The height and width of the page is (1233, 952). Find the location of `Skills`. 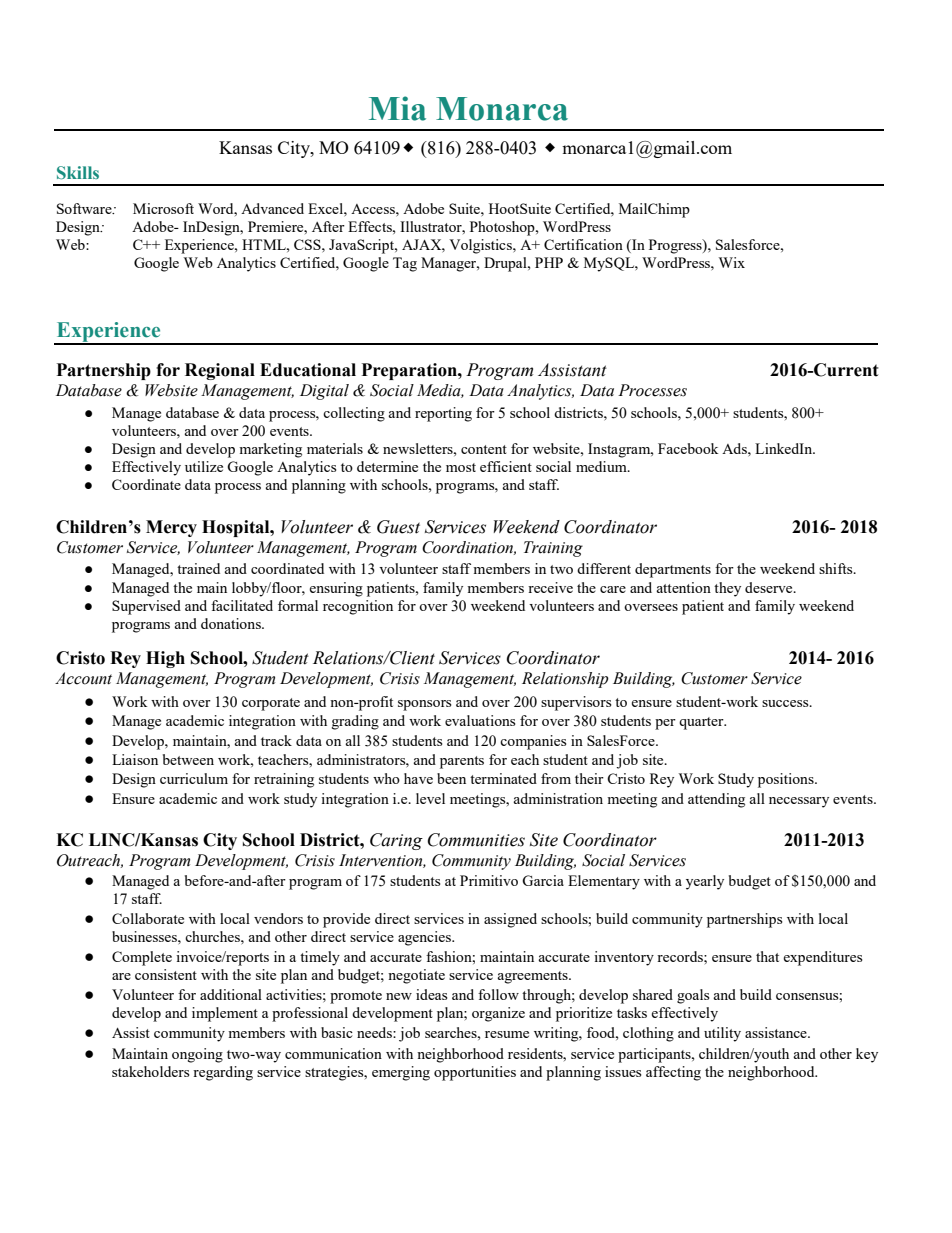

Skills is located at coordinates (78, 172).
